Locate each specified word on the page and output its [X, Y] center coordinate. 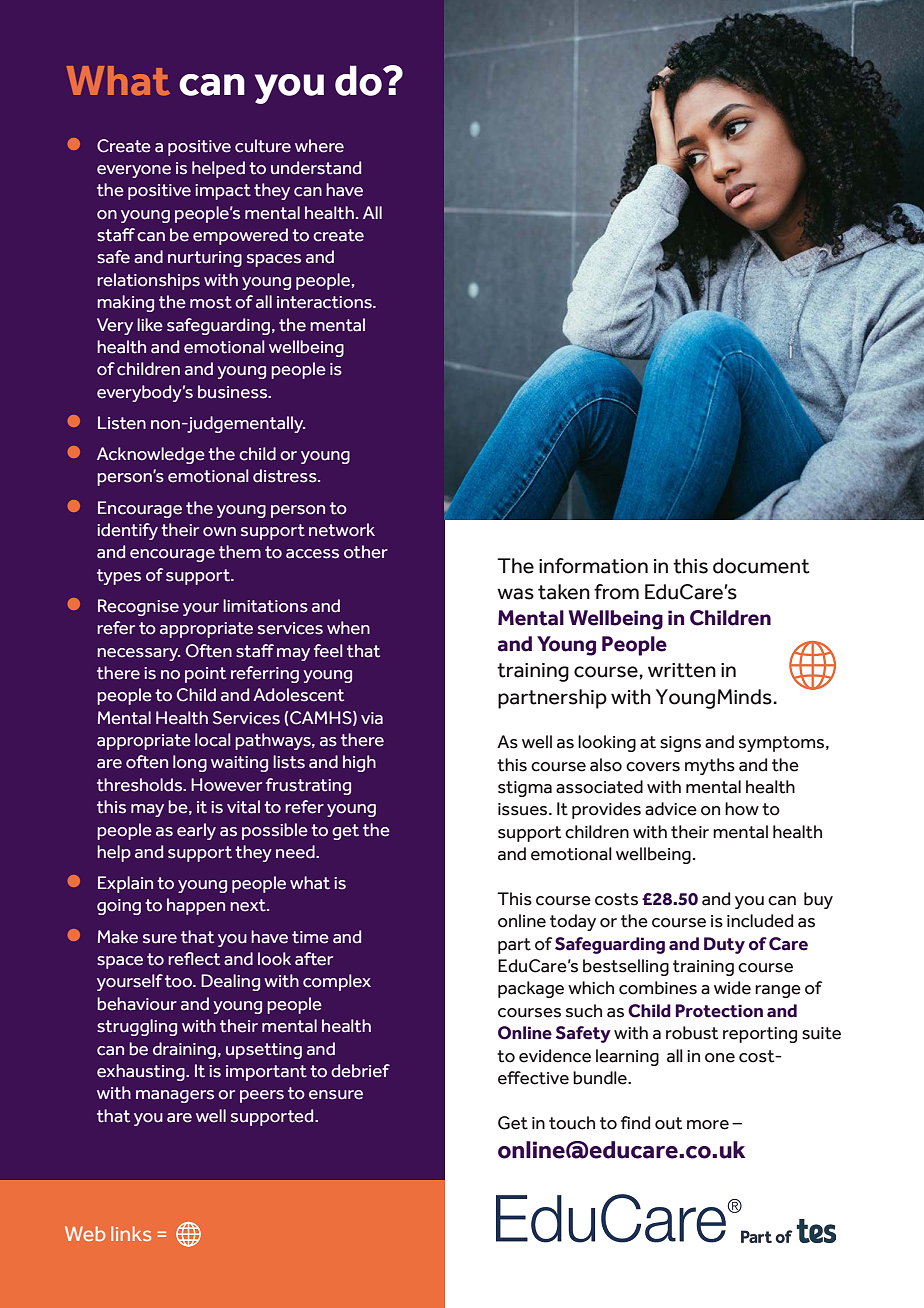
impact [223, 192]
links [131, 1233]
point [205, 675]
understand [316, 168]
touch [572, 1123]
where [319, 146]
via [372, 718]
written [682, 670]
